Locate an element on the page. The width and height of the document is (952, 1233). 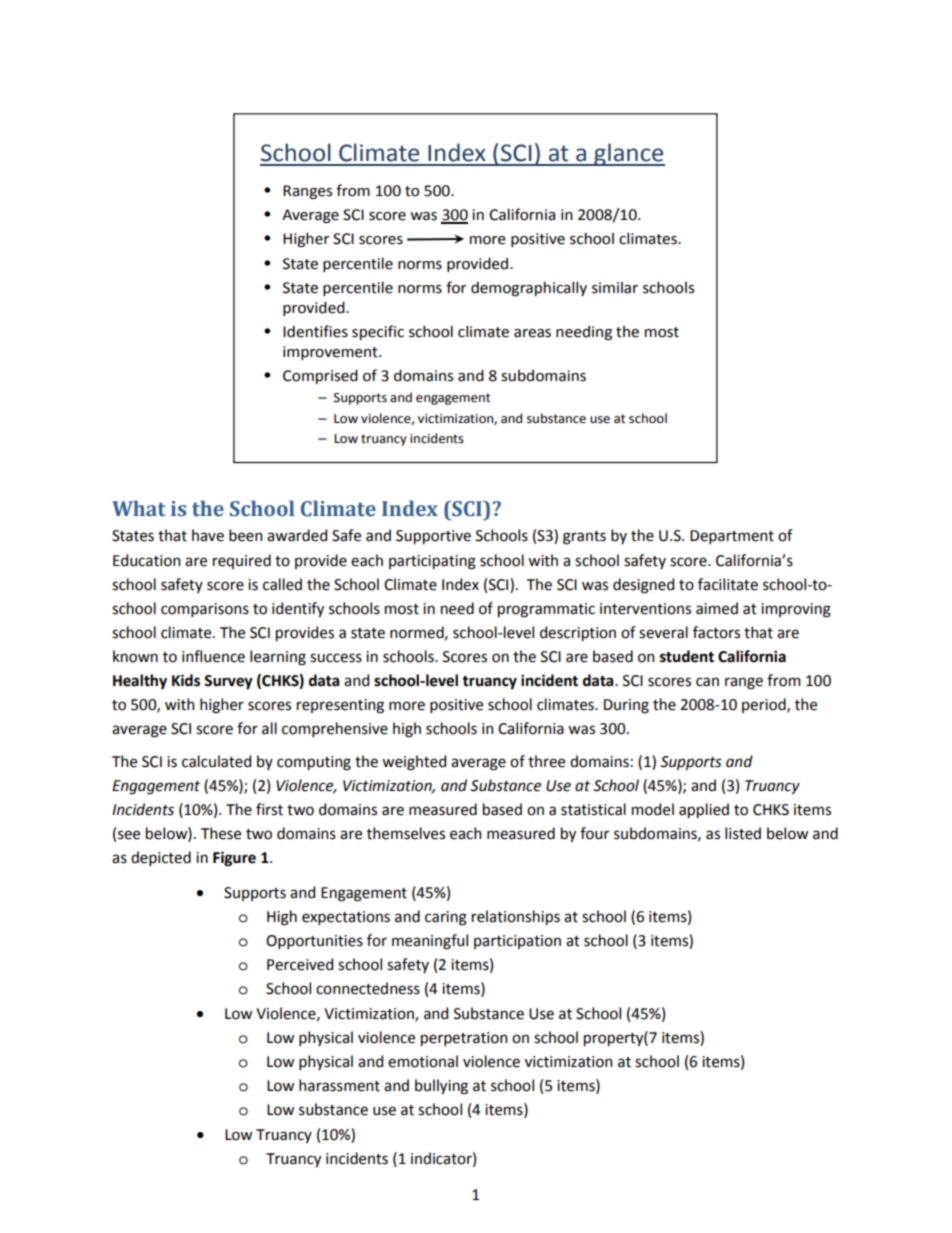
calculated is located at coordinates (216, 761).
